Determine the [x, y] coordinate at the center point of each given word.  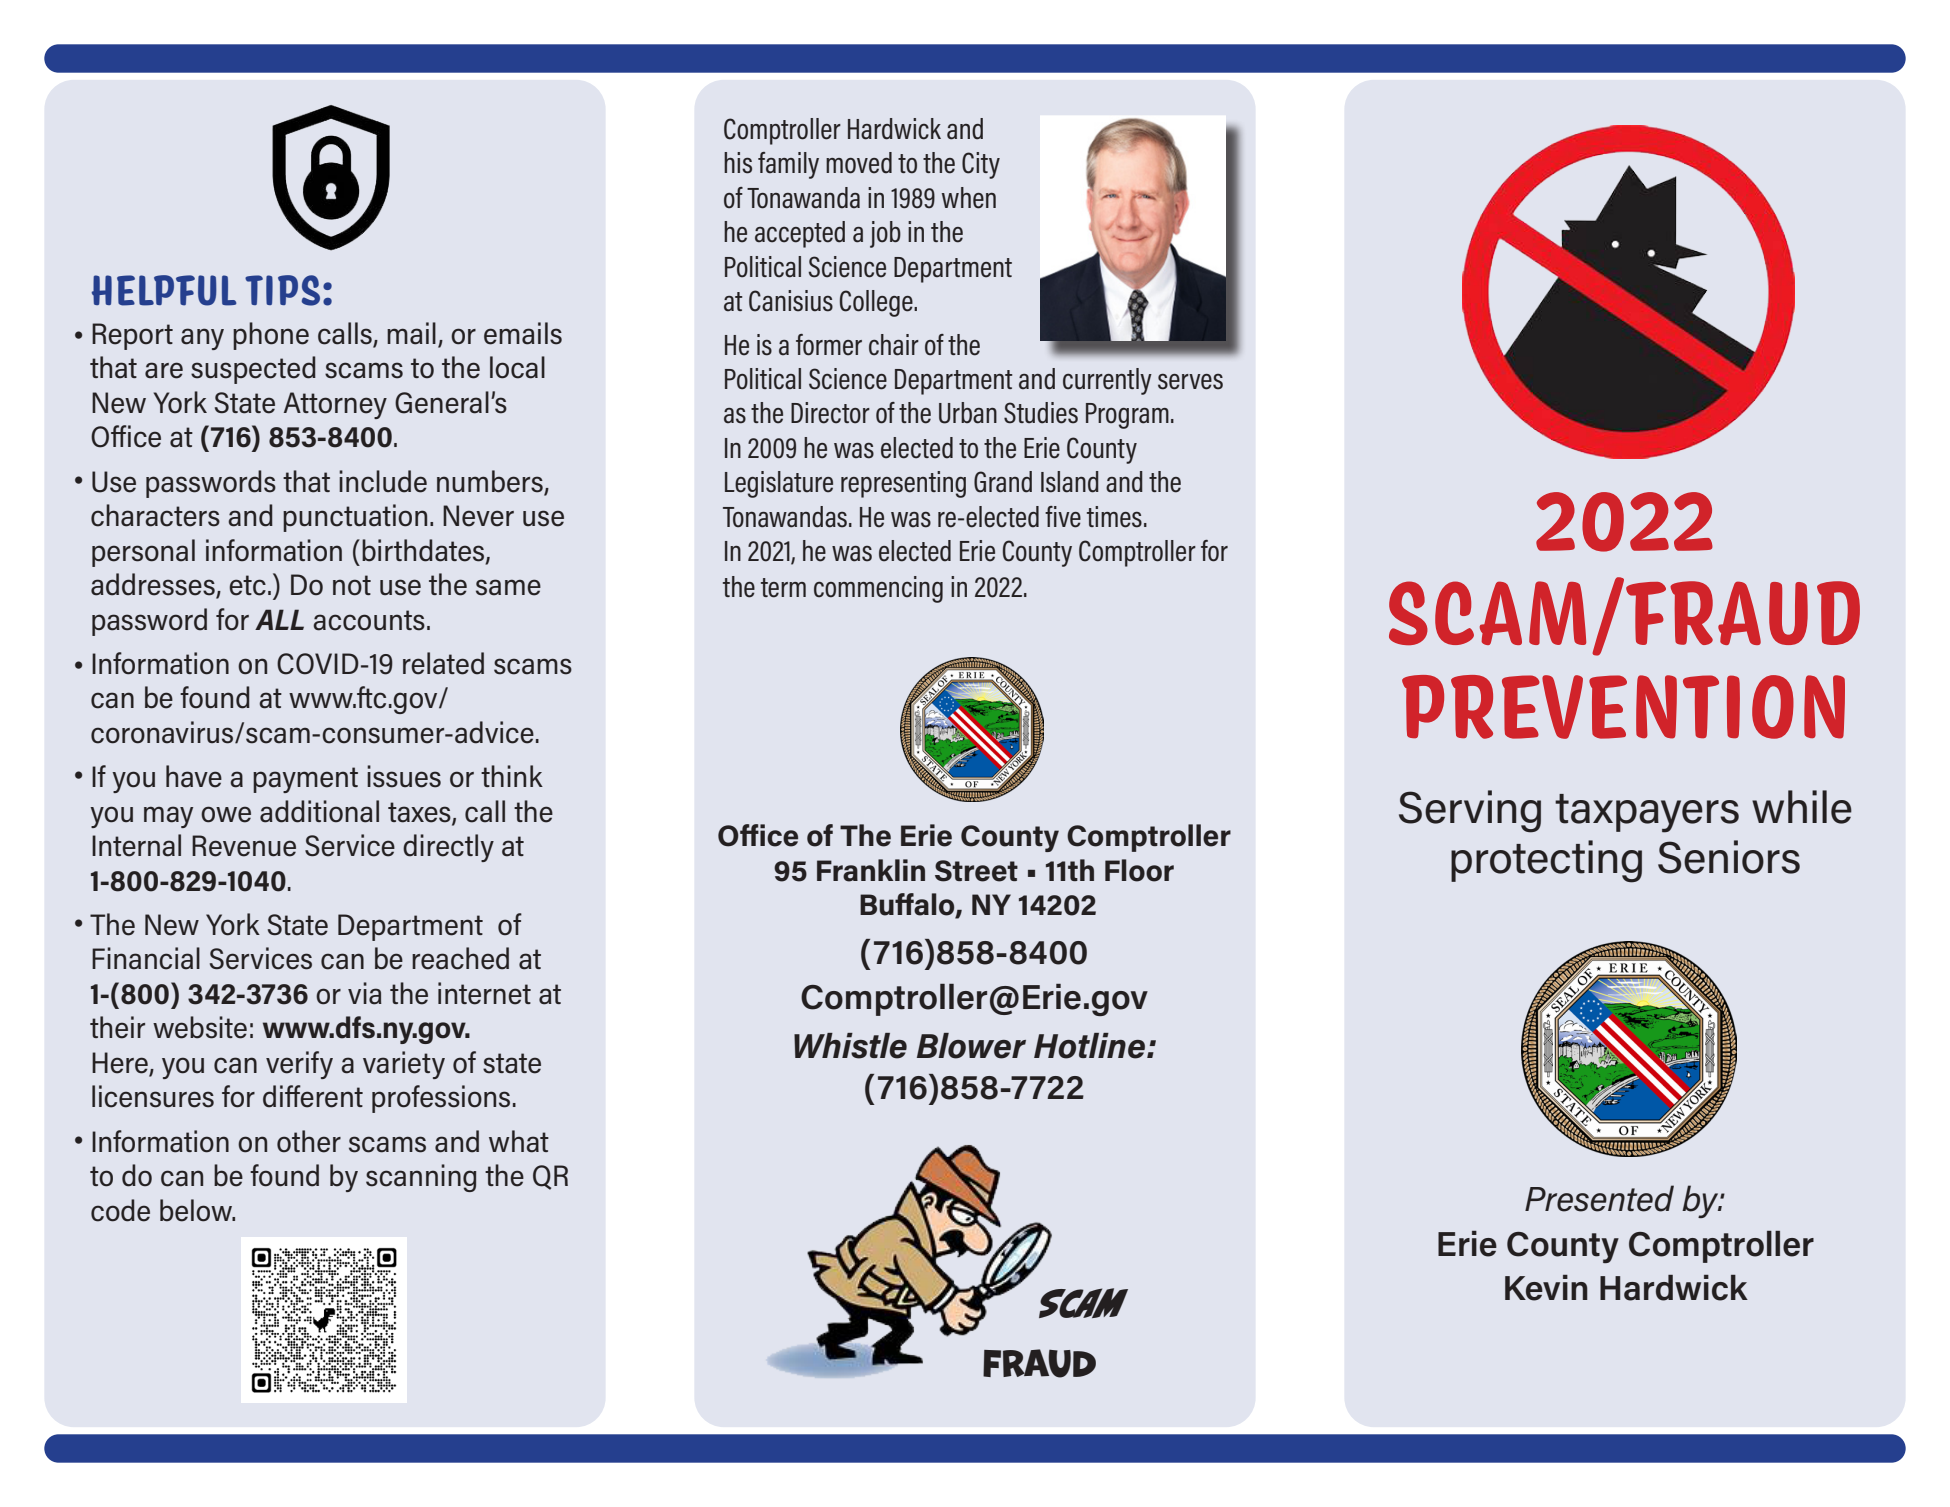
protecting [1546, 861]
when [969, 198]
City [981, 165]
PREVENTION [1623, 707]
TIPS [282, 290]
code [120, 1210]
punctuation [355, 518]
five [1063, 517]
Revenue [244, 846]
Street [976, 871]
